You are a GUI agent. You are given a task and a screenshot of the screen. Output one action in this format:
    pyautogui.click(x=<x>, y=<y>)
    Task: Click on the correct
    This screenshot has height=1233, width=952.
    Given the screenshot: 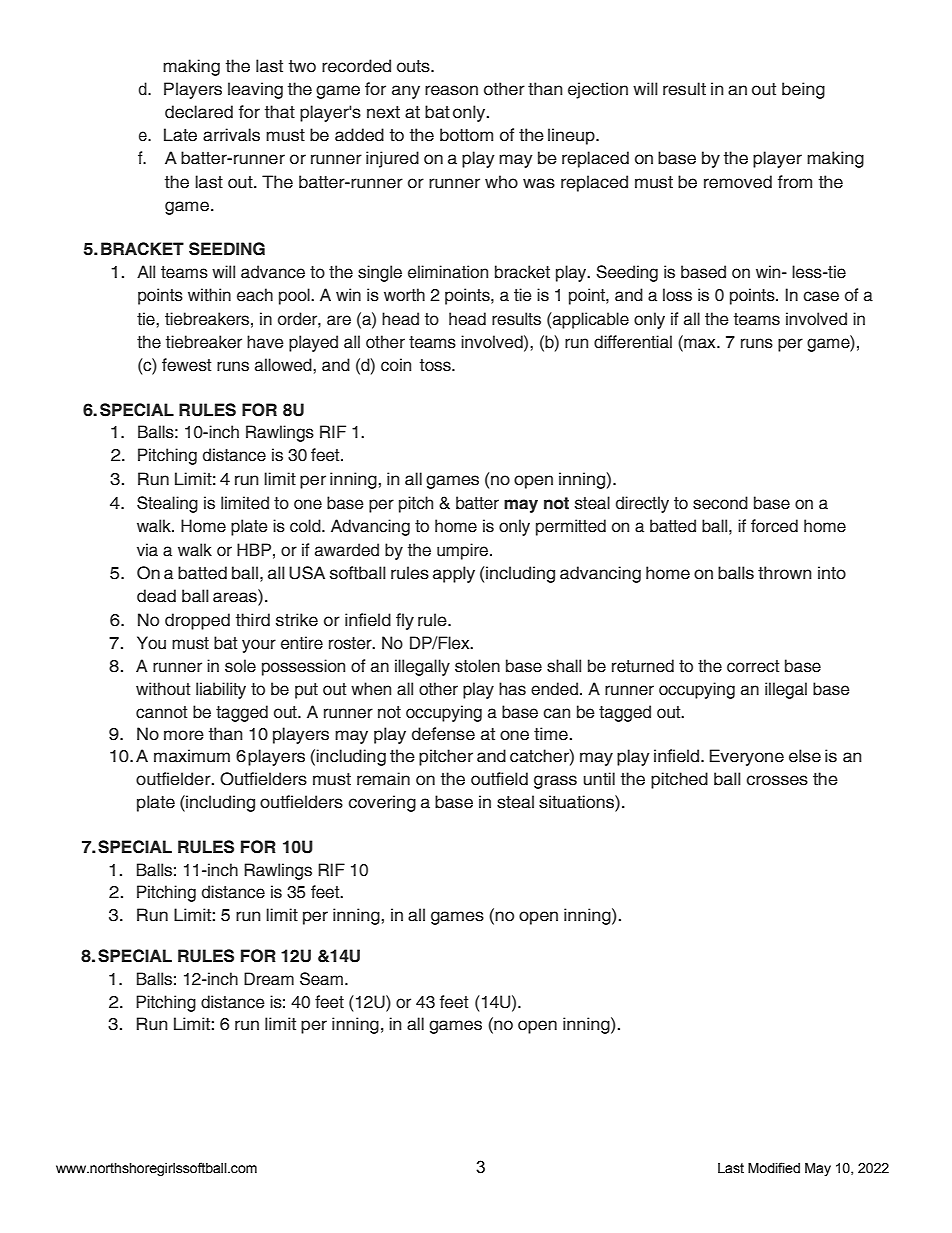 What is the action you would take?
    pyautogui.click(x=753, y=666)
